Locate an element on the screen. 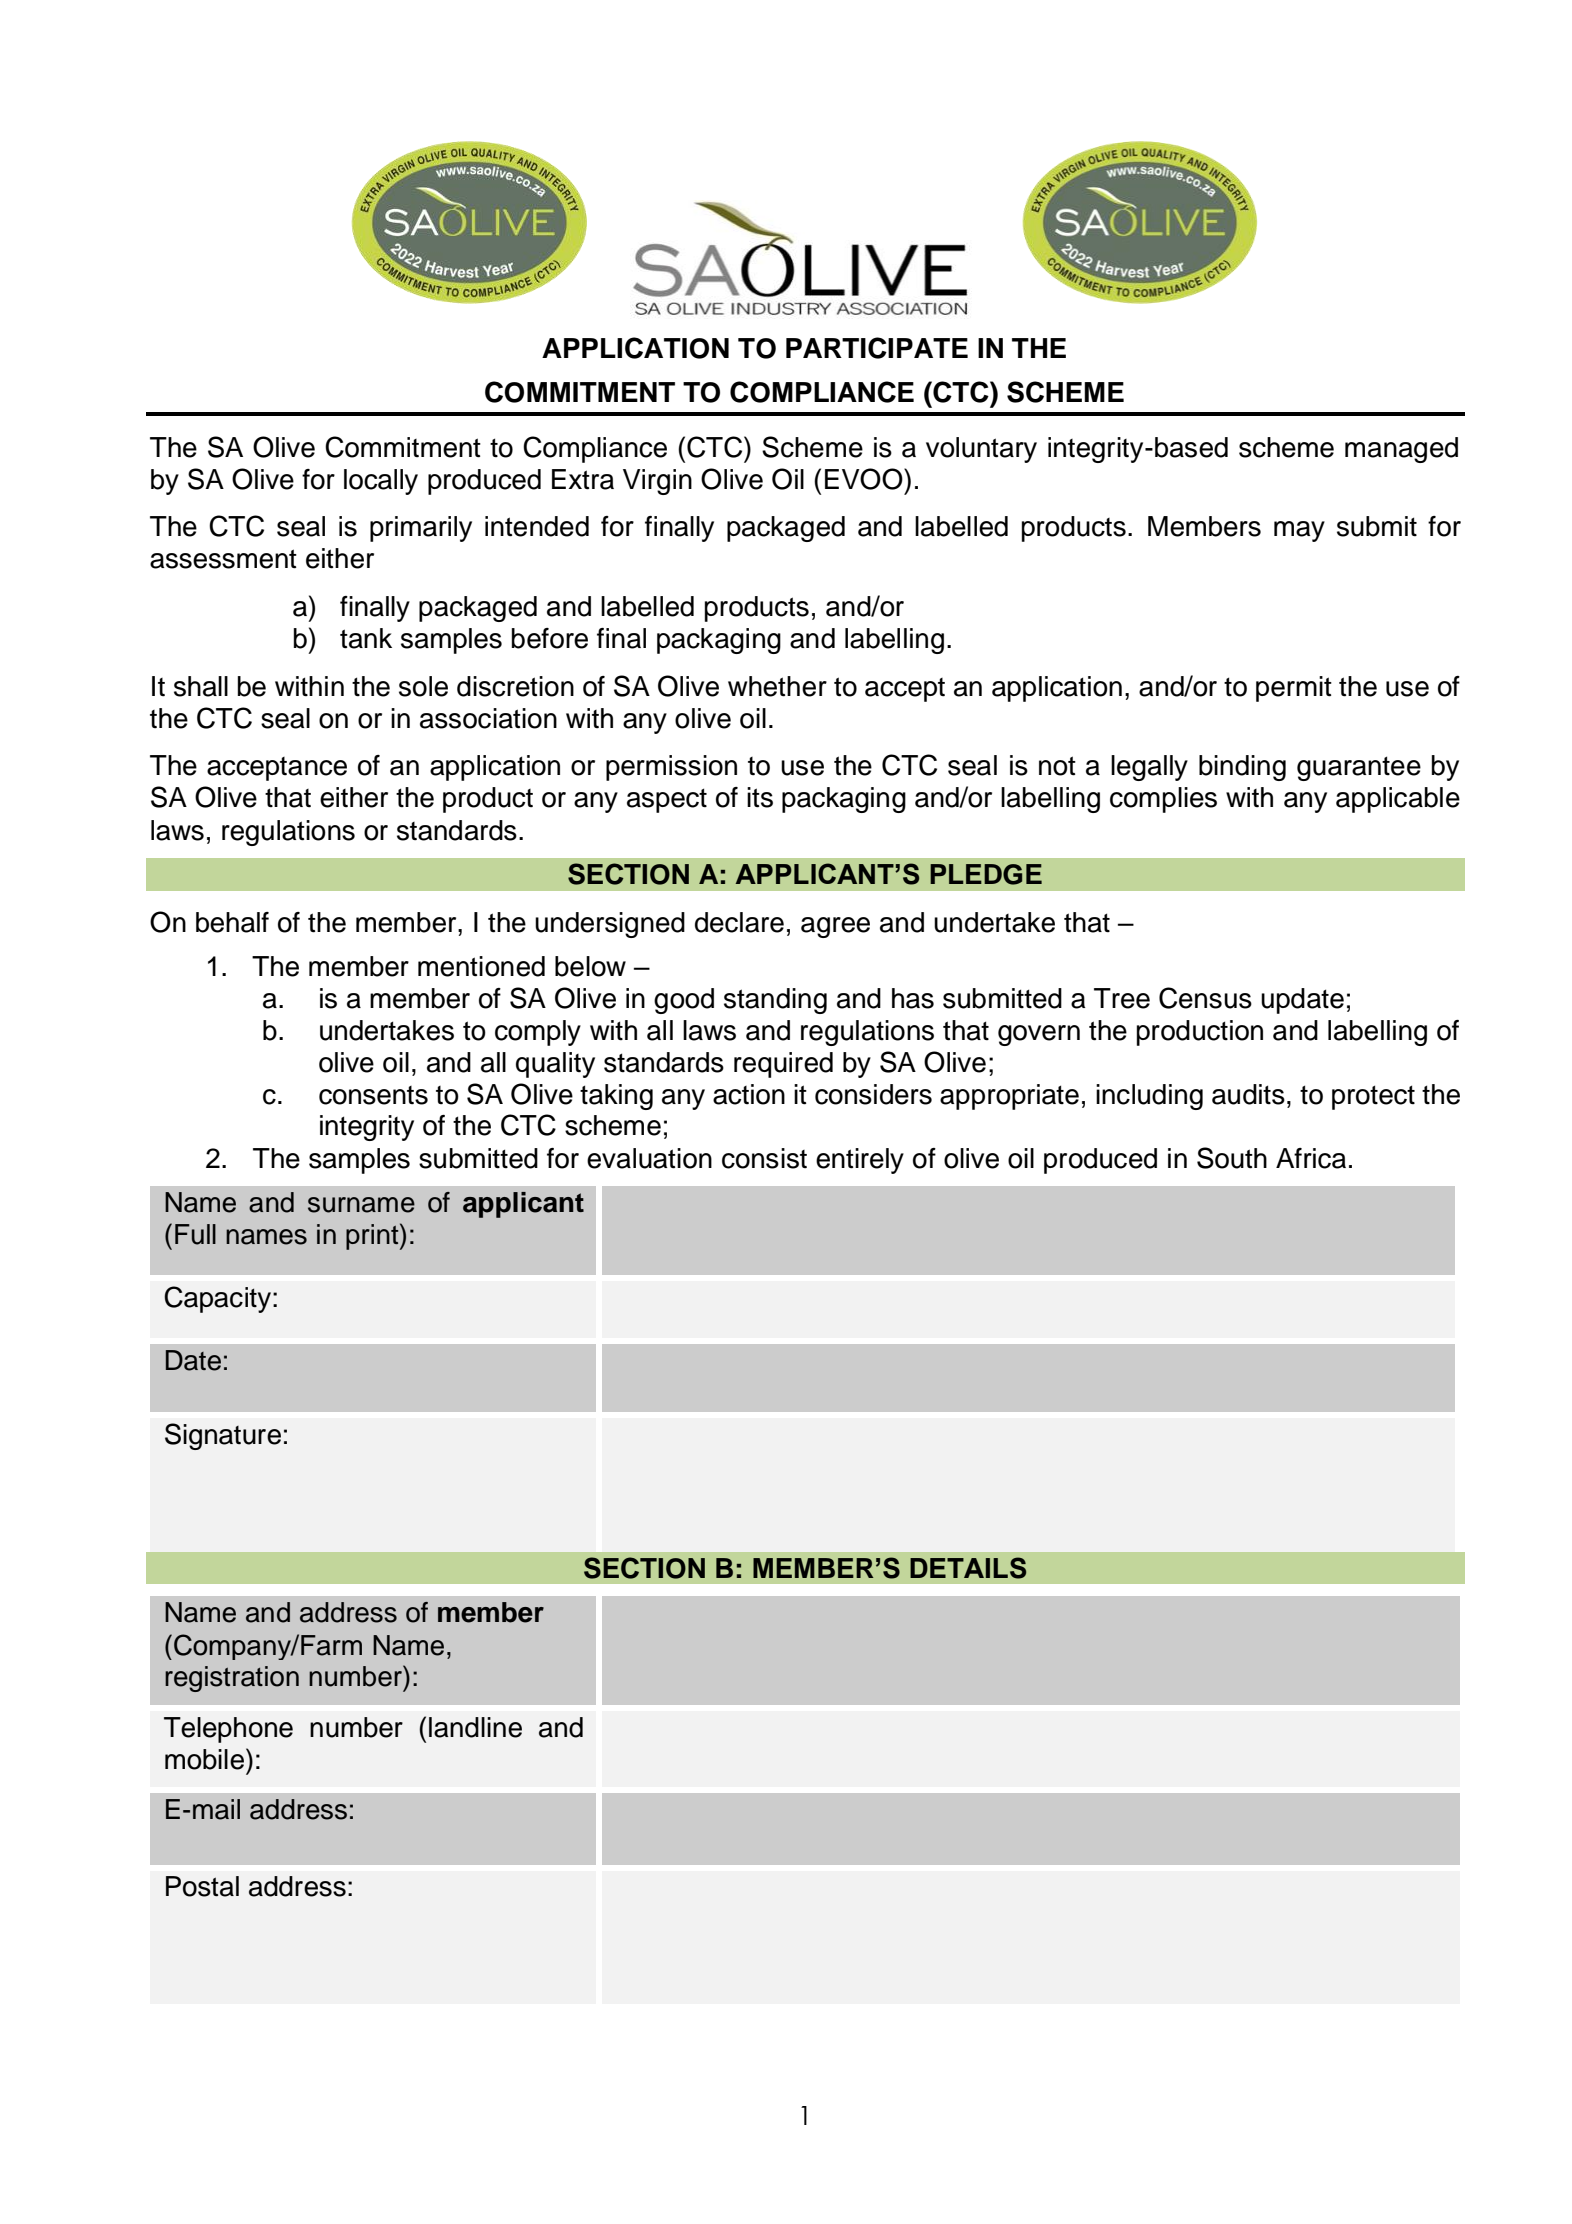 This screenshot has height=2224, width=1572. landline is located at coordinates (475, 1727).
